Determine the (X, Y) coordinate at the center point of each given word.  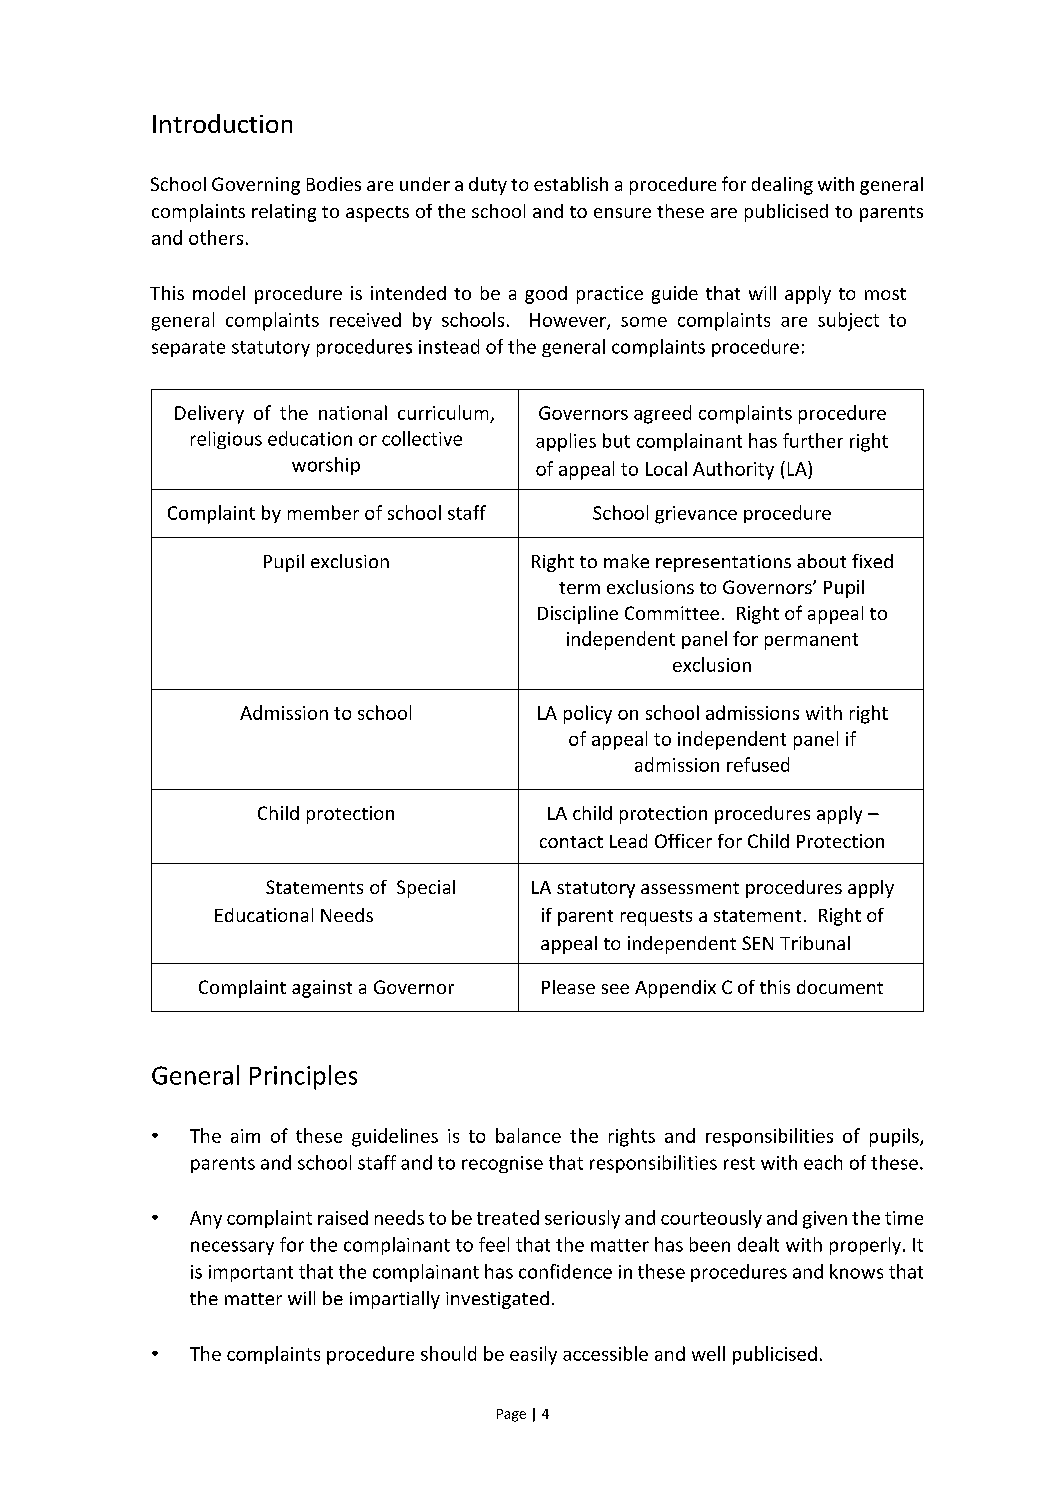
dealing (782, 186)
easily (533, 1355)
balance (528, 1135)
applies (566, 442)
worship (326, 466)
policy (588, 714)
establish (571, 184)
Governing (256, 186)
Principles (303, 1077)
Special (426, 889)
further (813, 440)
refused (758, 764)
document (840, 987)
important (251, 1273)
